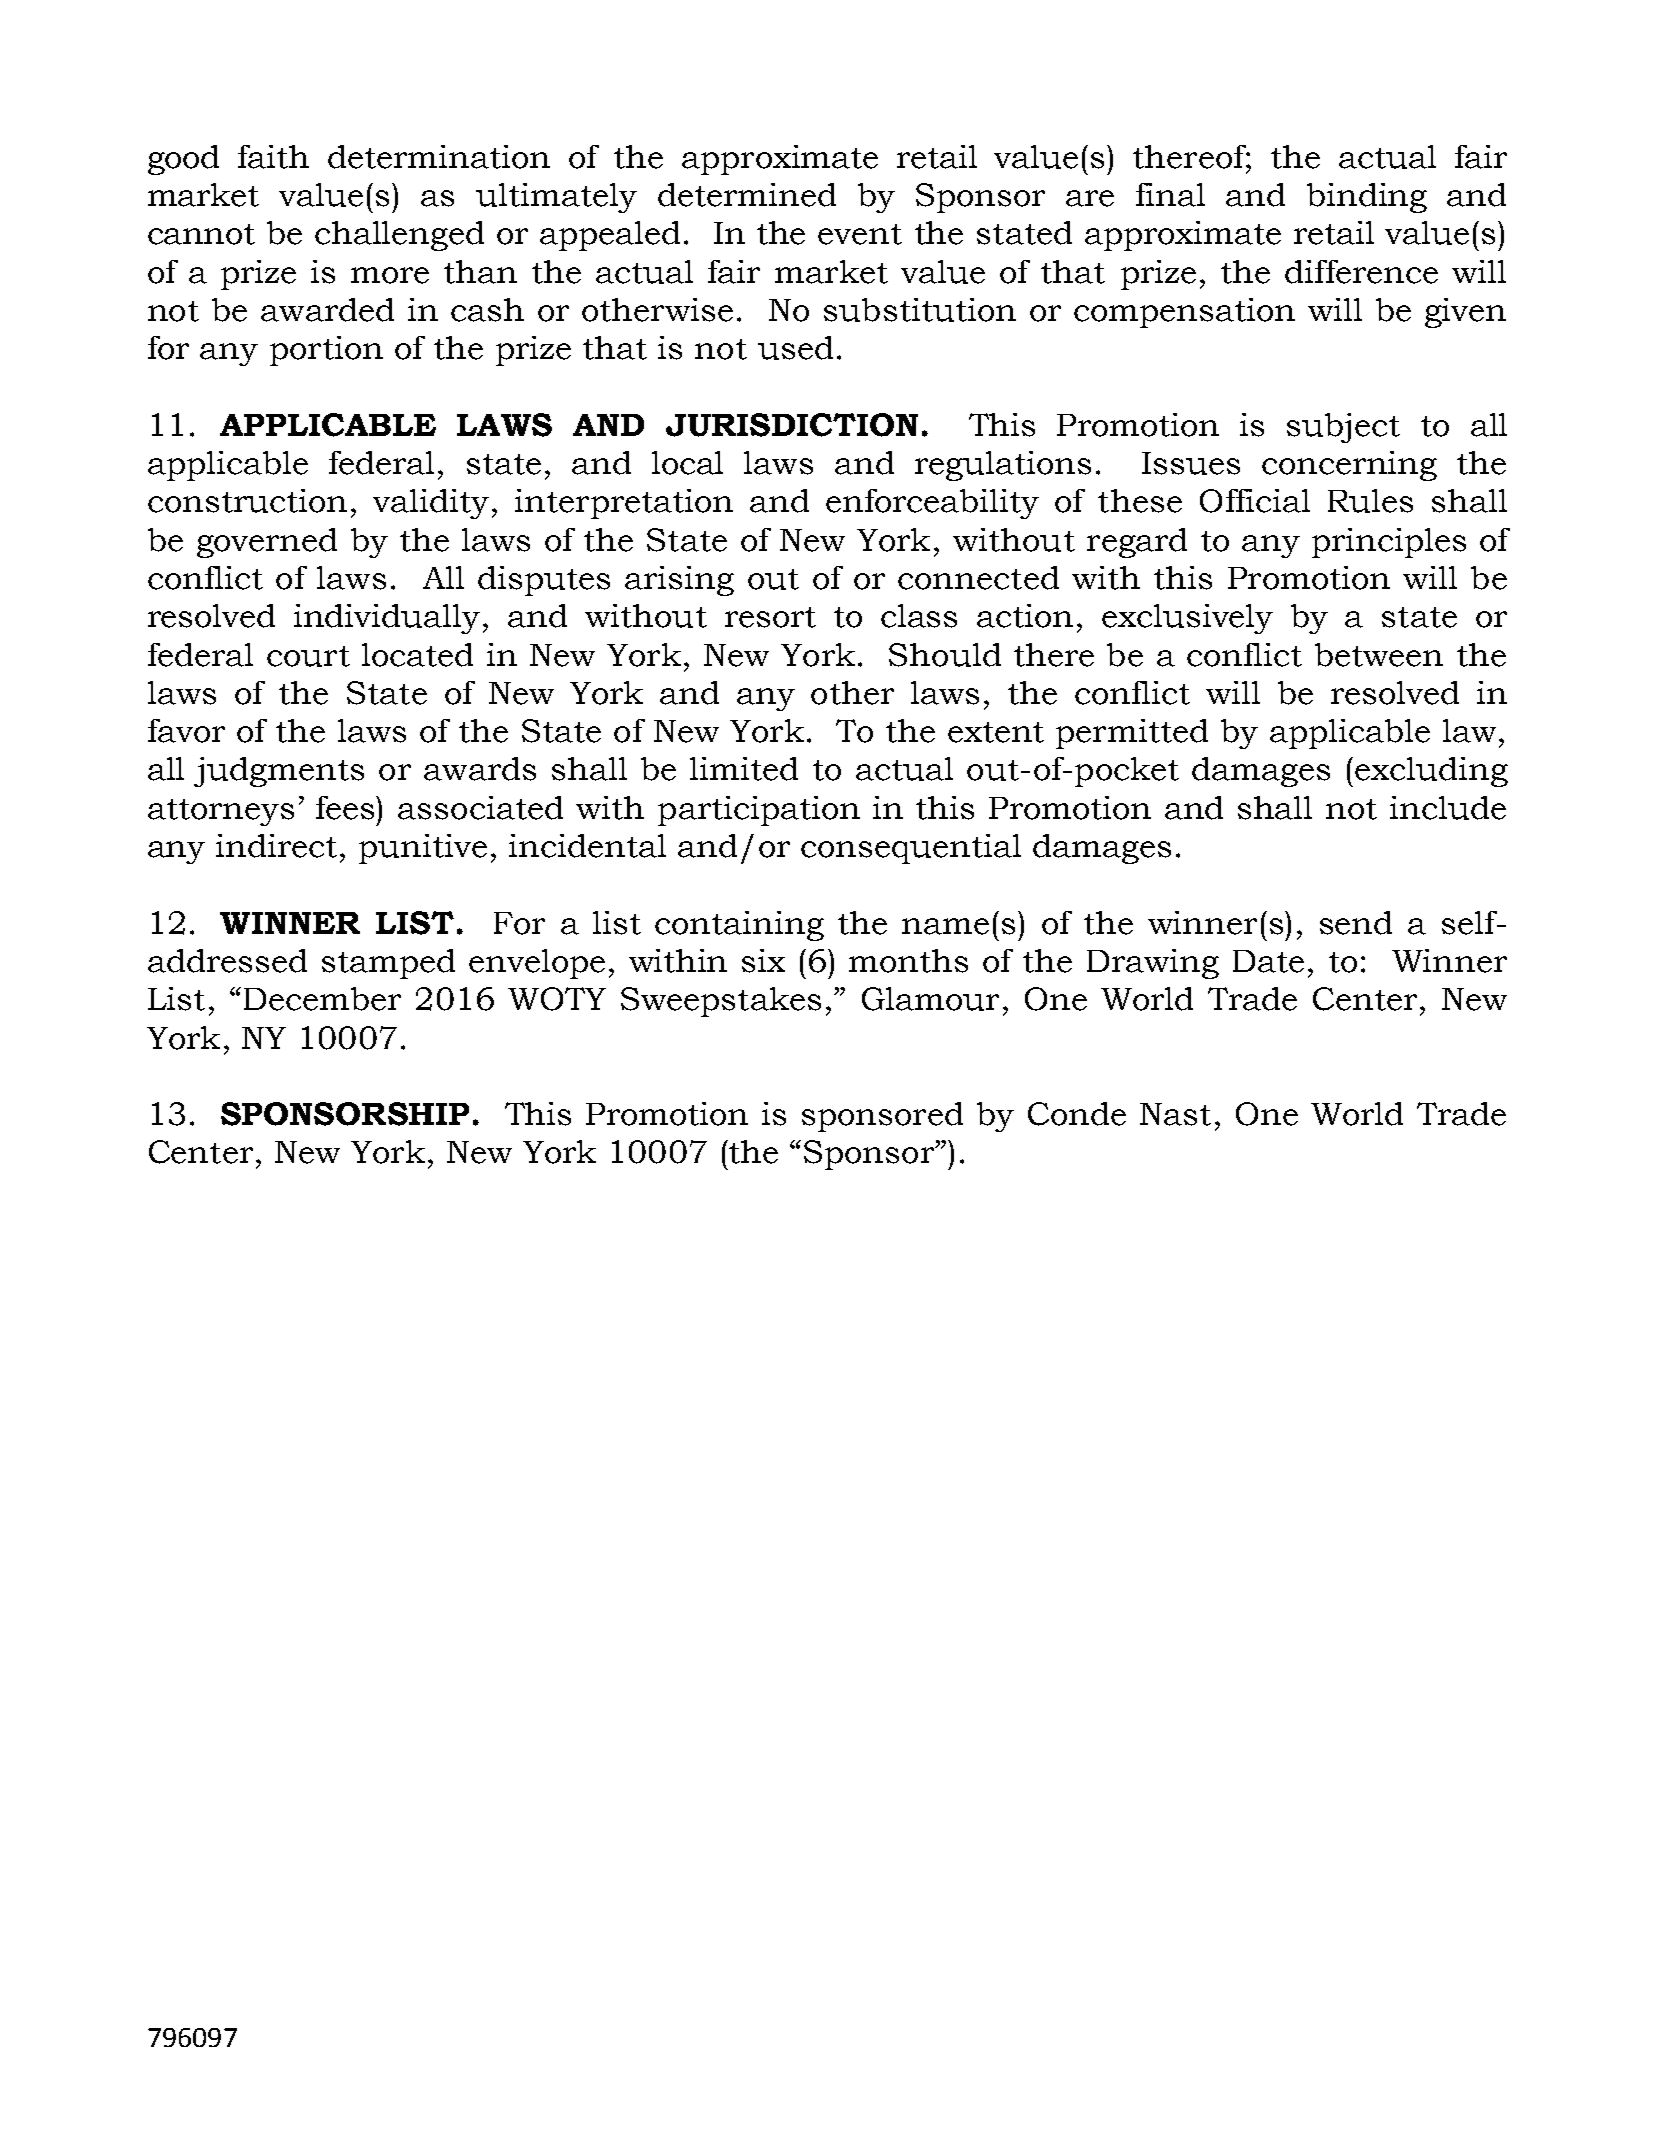 The height and width of the screenshot is (2153, 1664). What do you see at coordinates (276, 846) in the screenshot?
I see `indirect` at bounding box center [276, 846].
